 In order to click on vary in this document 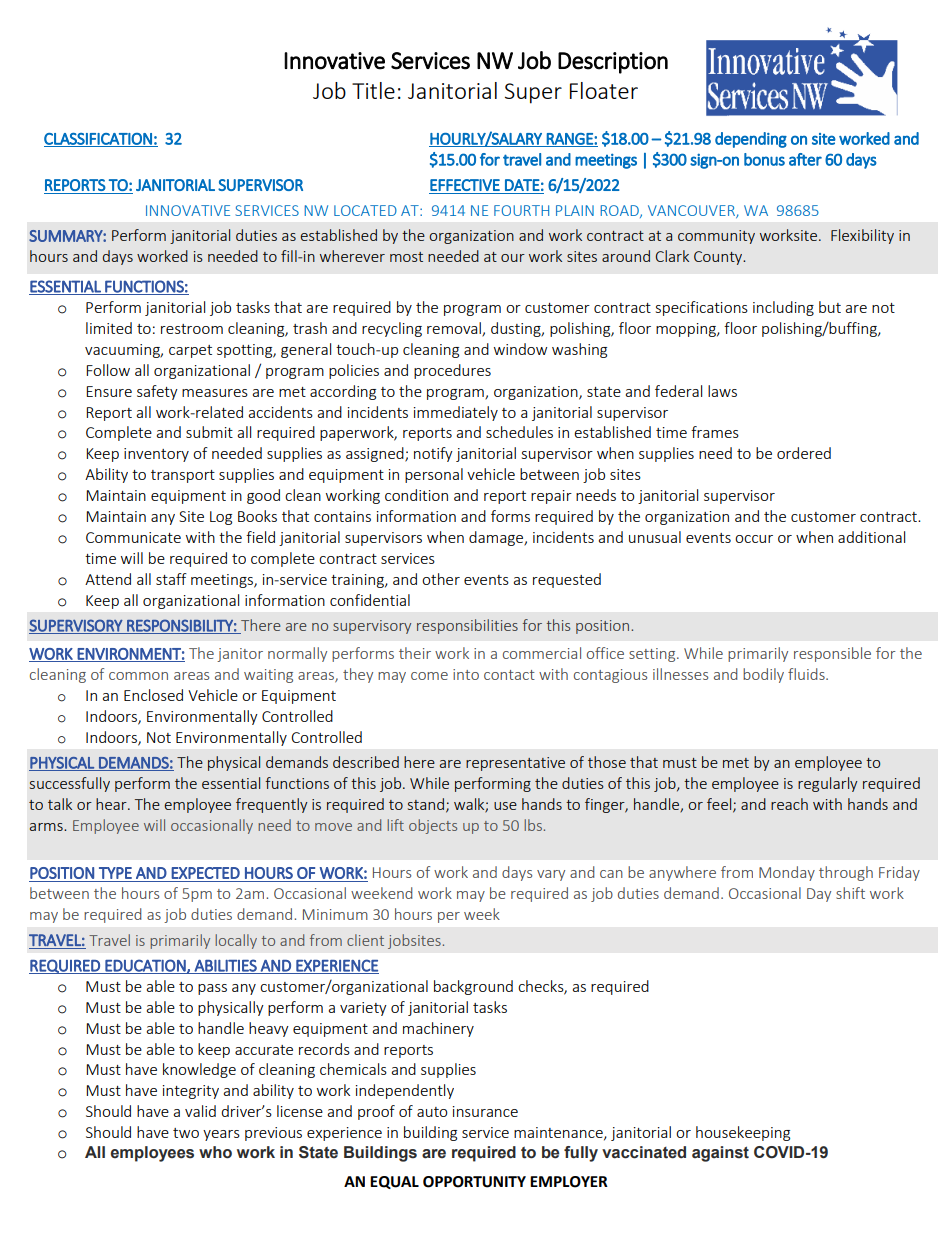, I will do `click(551, 875)`.
